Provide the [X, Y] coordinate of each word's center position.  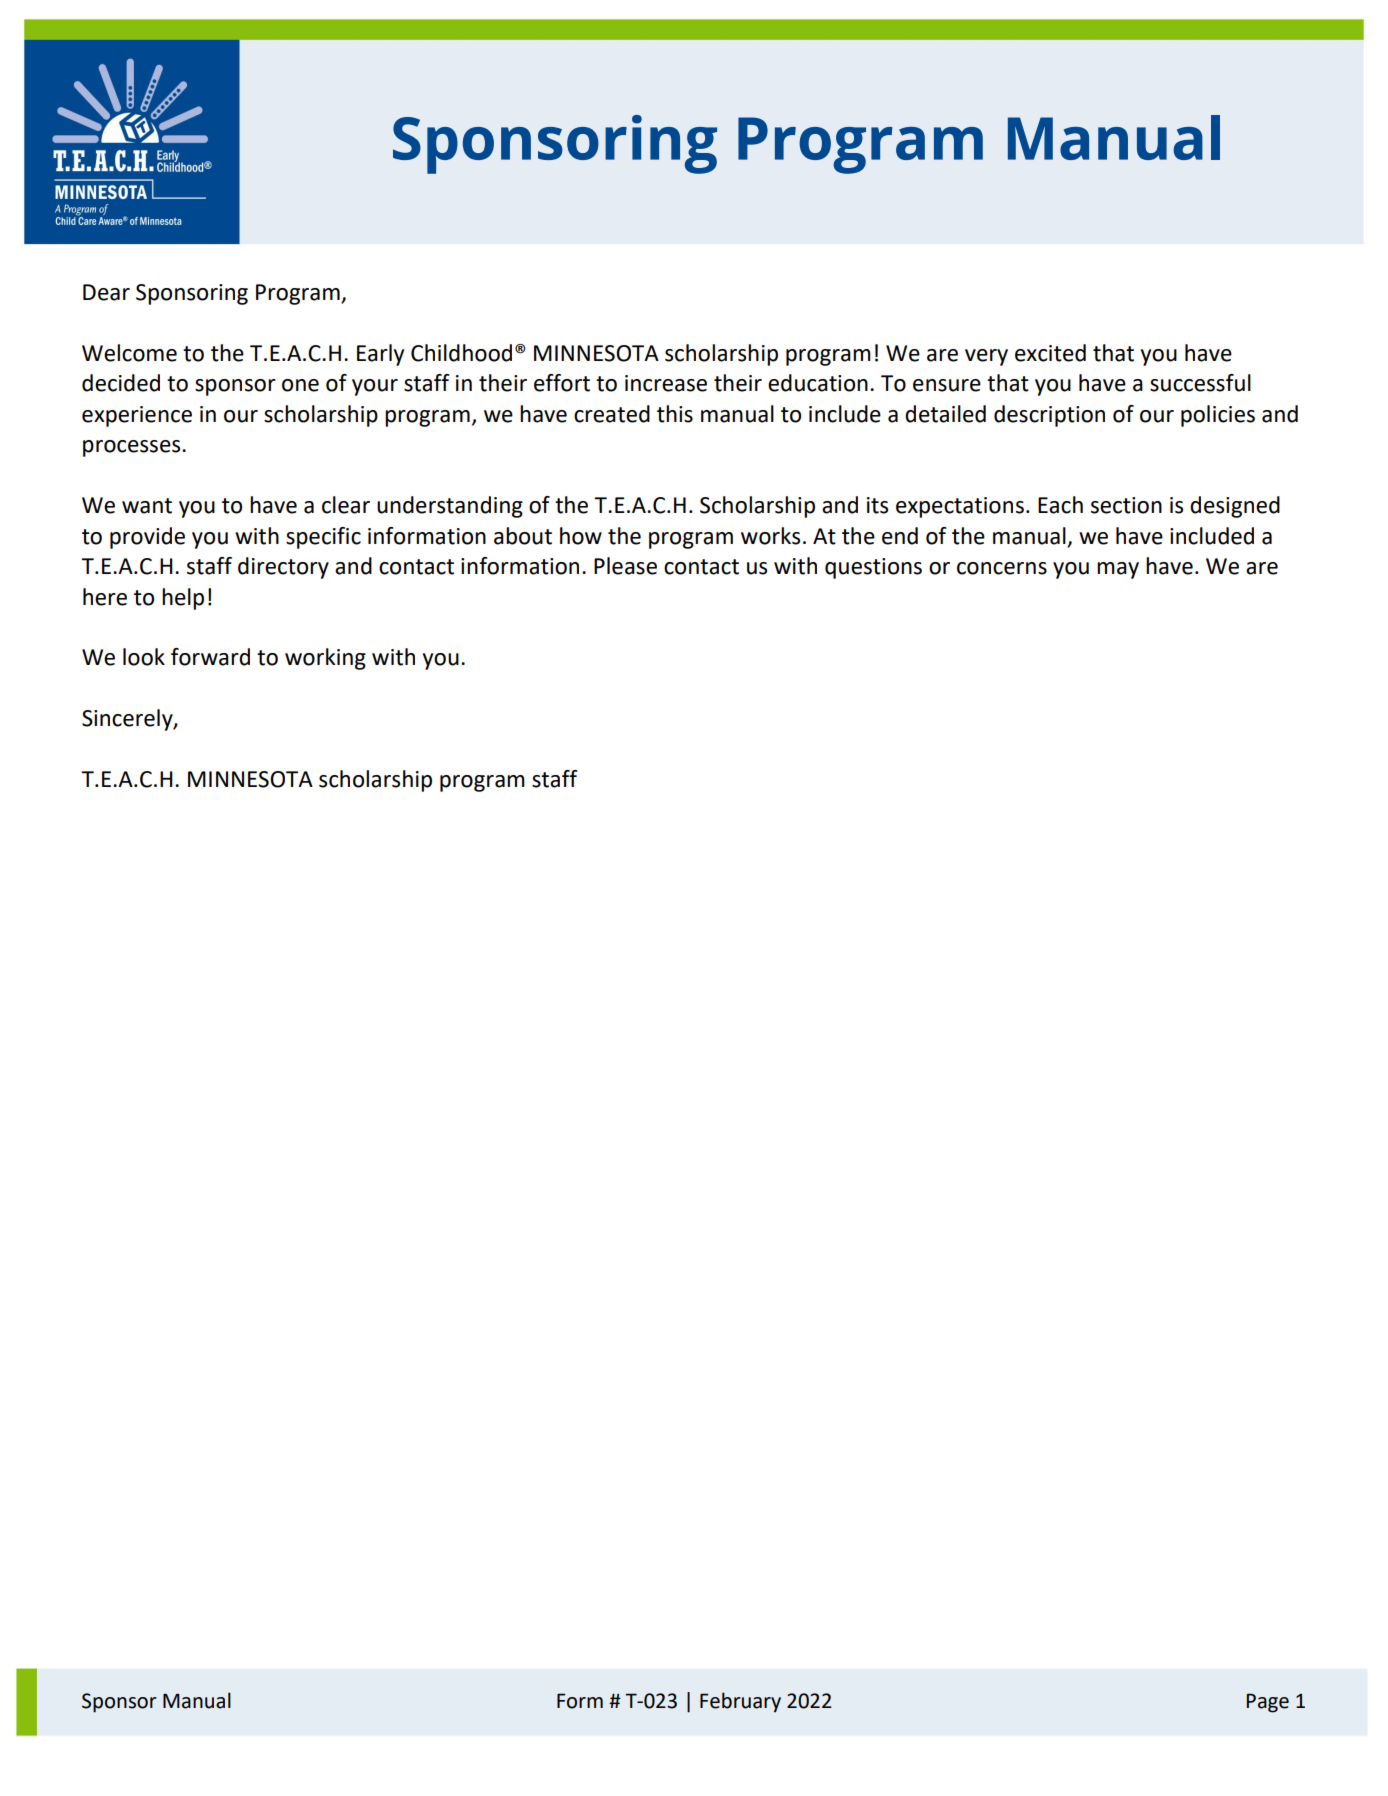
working [325, 659]
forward [210, 657]
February [740, 1702]
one [300, 385]
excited [1050, 353]
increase [666, 383]
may [1118, 570]
